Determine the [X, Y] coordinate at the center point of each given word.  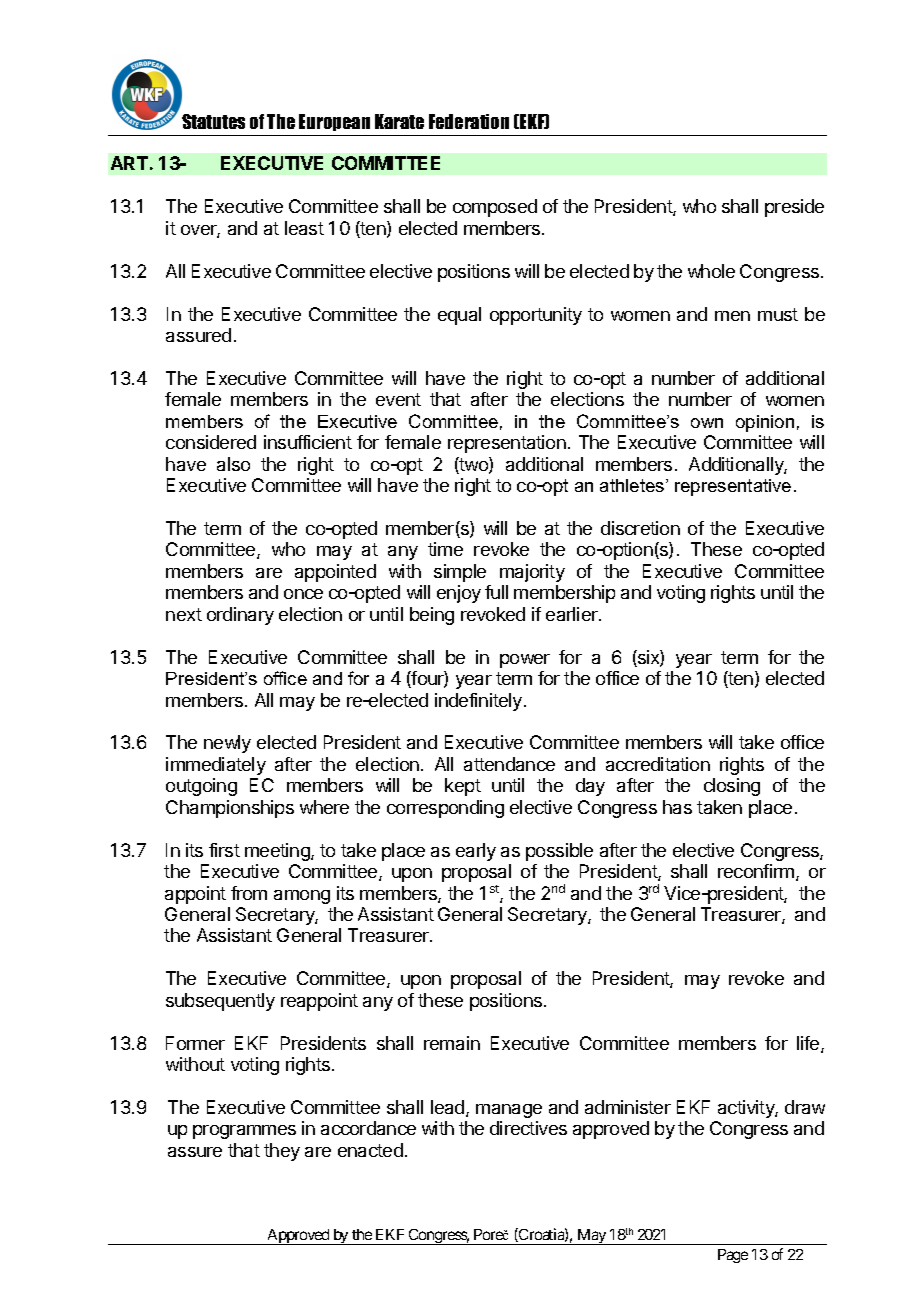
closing [732, 787]
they [282, 1152]
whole [711, 271]
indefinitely [480, 702]
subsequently [220, 1002]
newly [227, 744]
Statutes [213, 121]
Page [733, 1256]
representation [507, 444]
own [707, 423]
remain [452, 1043]
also [233, 464]
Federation [469, 121]
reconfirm [756, 871]
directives [528, 1128]
